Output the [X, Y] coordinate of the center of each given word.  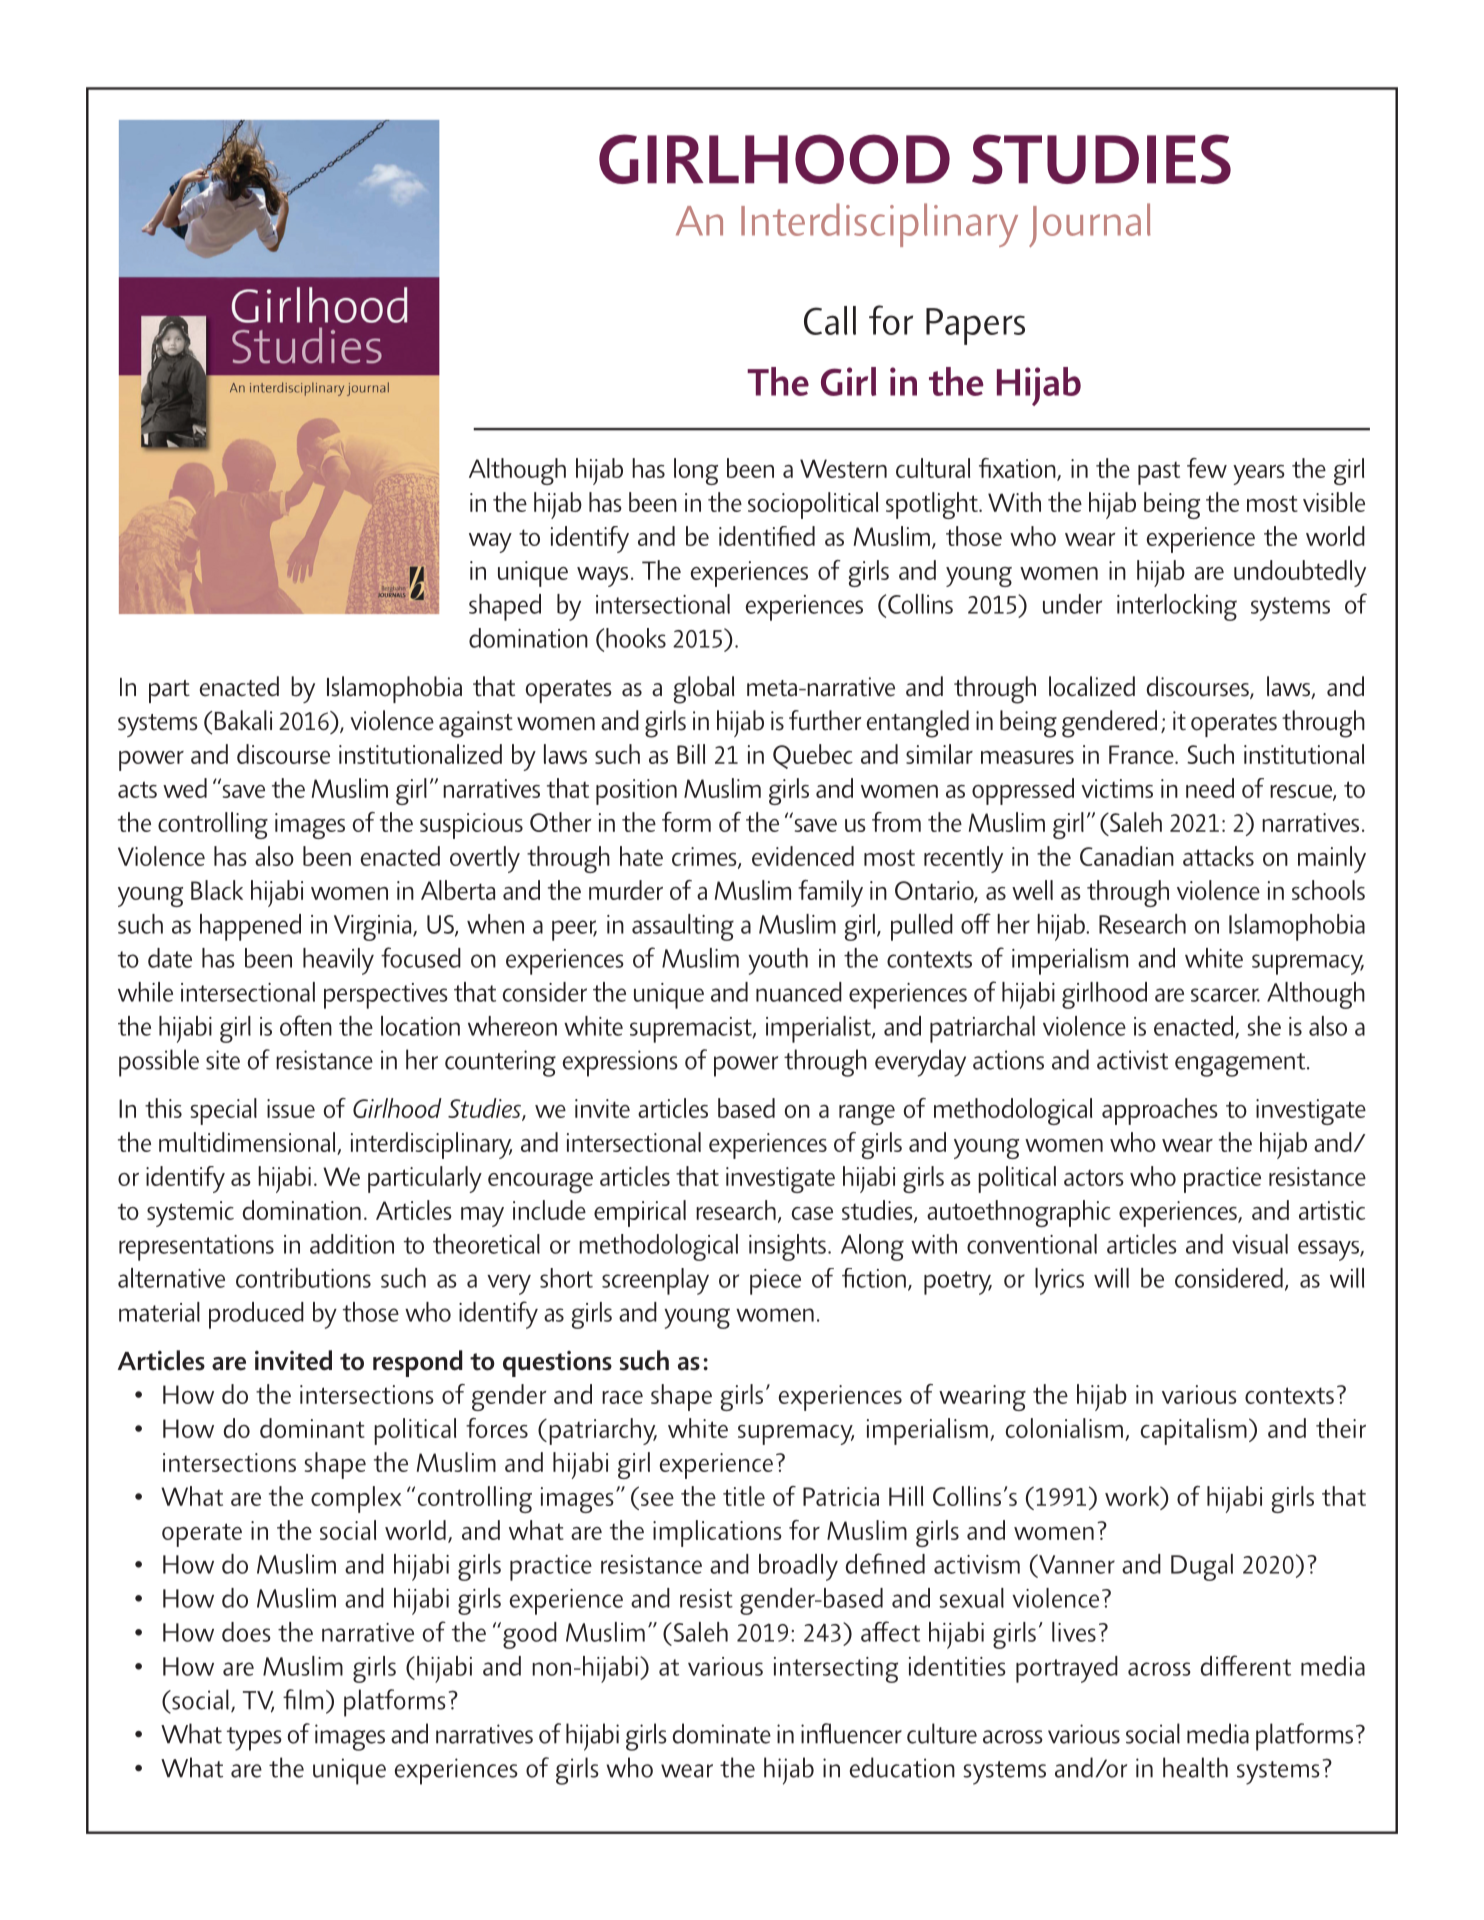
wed [185, 788]
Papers [975, 326]
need [1210, 788]
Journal [1090, 225]
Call [830, 320]
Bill [691, 754]
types [254, 1739]
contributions [303, 1278]
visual [1260, 1244]
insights [787, 1247]
